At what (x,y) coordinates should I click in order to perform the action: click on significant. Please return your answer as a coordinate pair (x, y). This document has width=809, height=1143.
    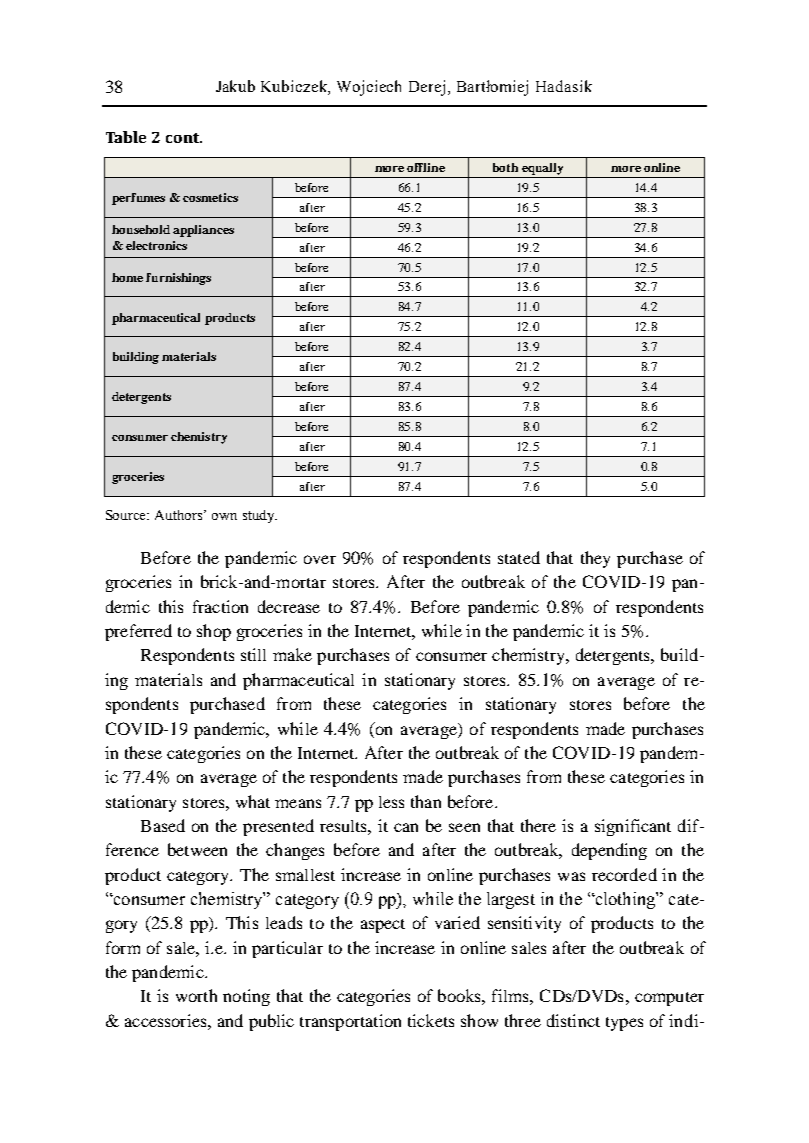
    Looking at the image, I should click on (633, 827).
